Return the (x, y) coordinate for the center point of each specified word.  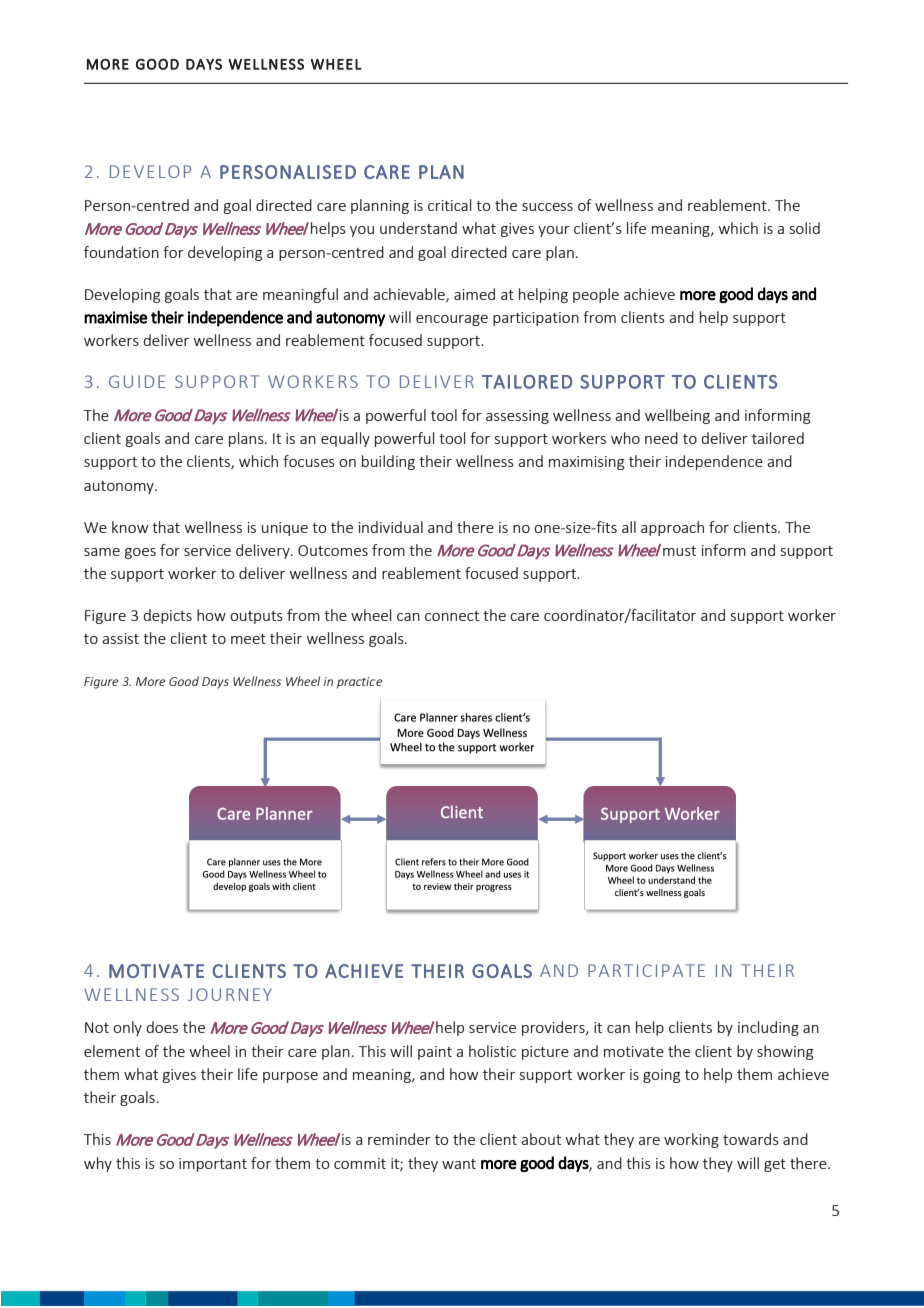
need (661, 438)
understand (418, 228)
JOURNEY (230, 994)
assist (120, 638)
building (388, 462)
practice (359, 683)
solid (805, 228)
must (679, 551)
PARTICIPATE (646, 970)
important (213, 1165)
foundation (121, 252)
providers (554, 1028)
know (130, 527)
